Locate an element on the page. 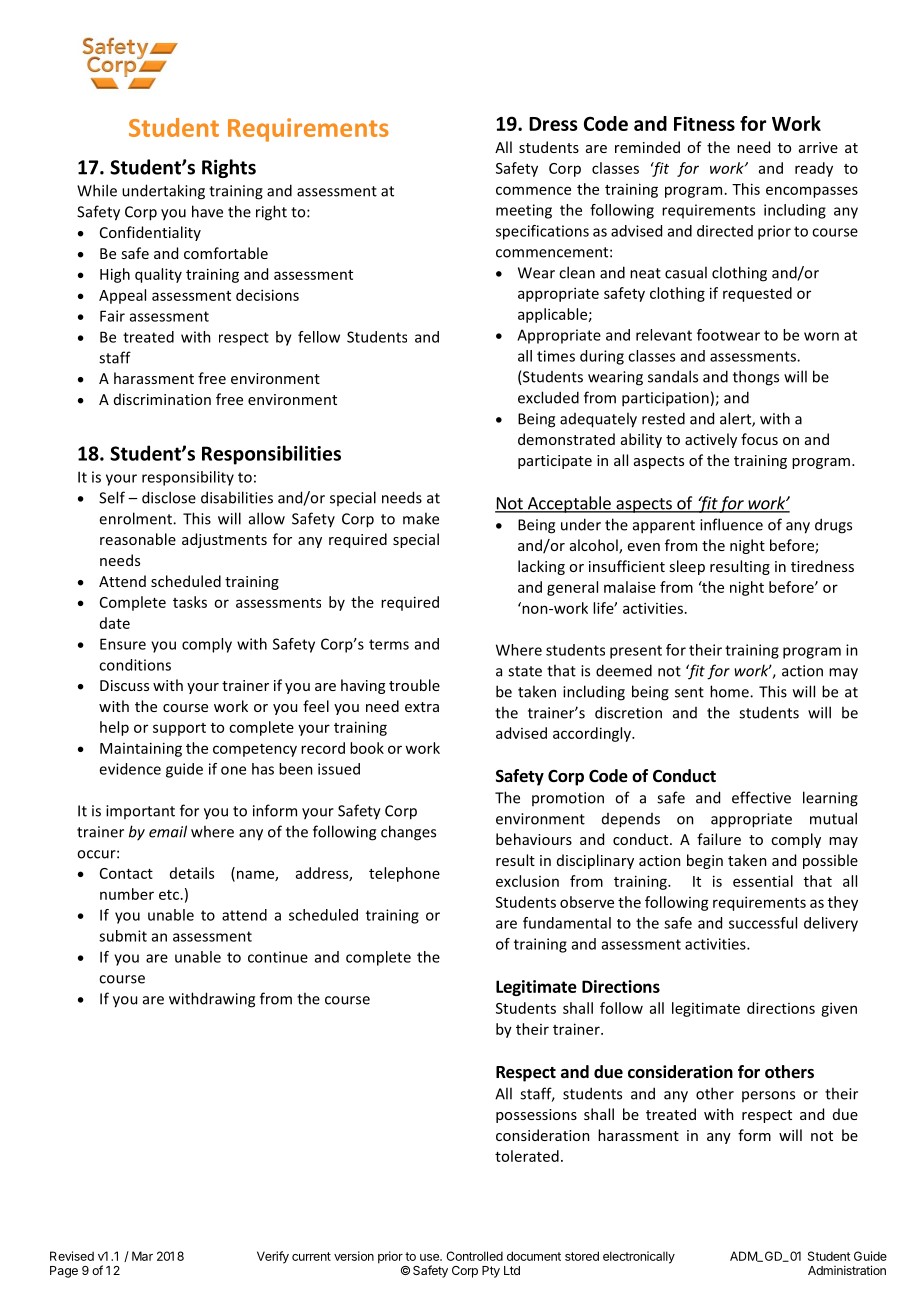  ready is located at coordinates (814, 169).
